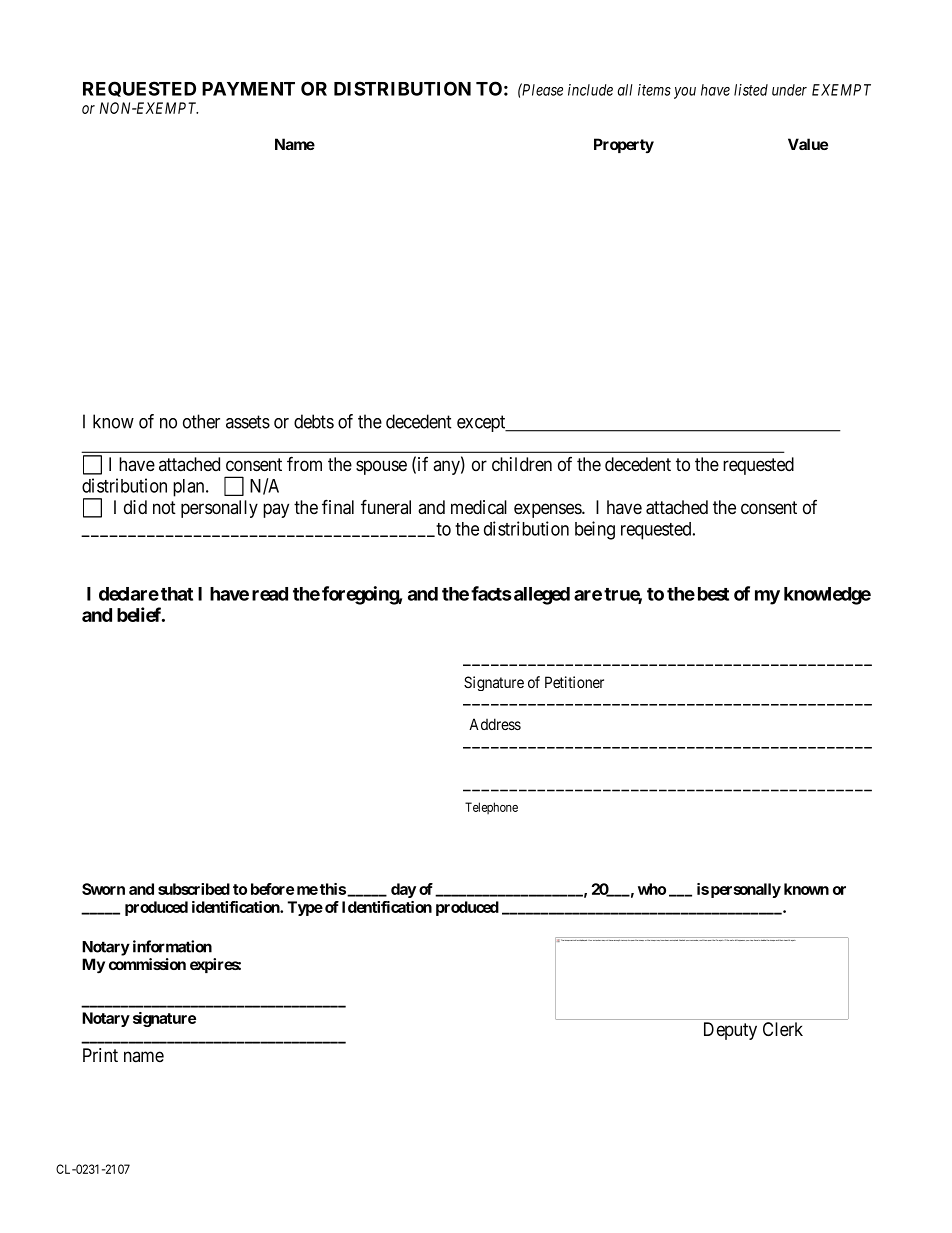 This document has width=952, height=1233. What do you see at coordinates (595, 530) in the document?
I see `being` at bounding box center [595, 530].
